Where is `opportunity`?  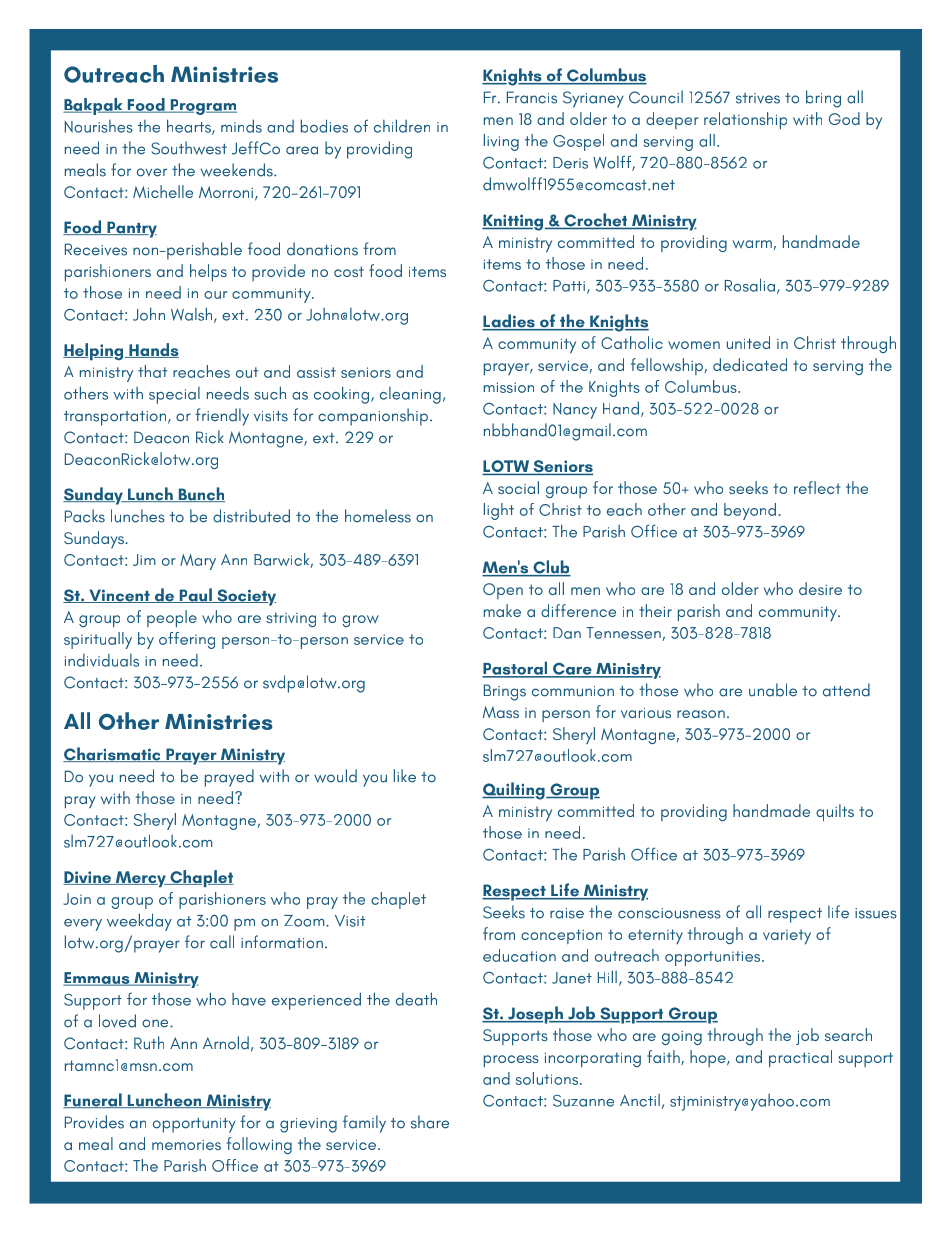 opportunity is located at coordinates (194, 1125).
